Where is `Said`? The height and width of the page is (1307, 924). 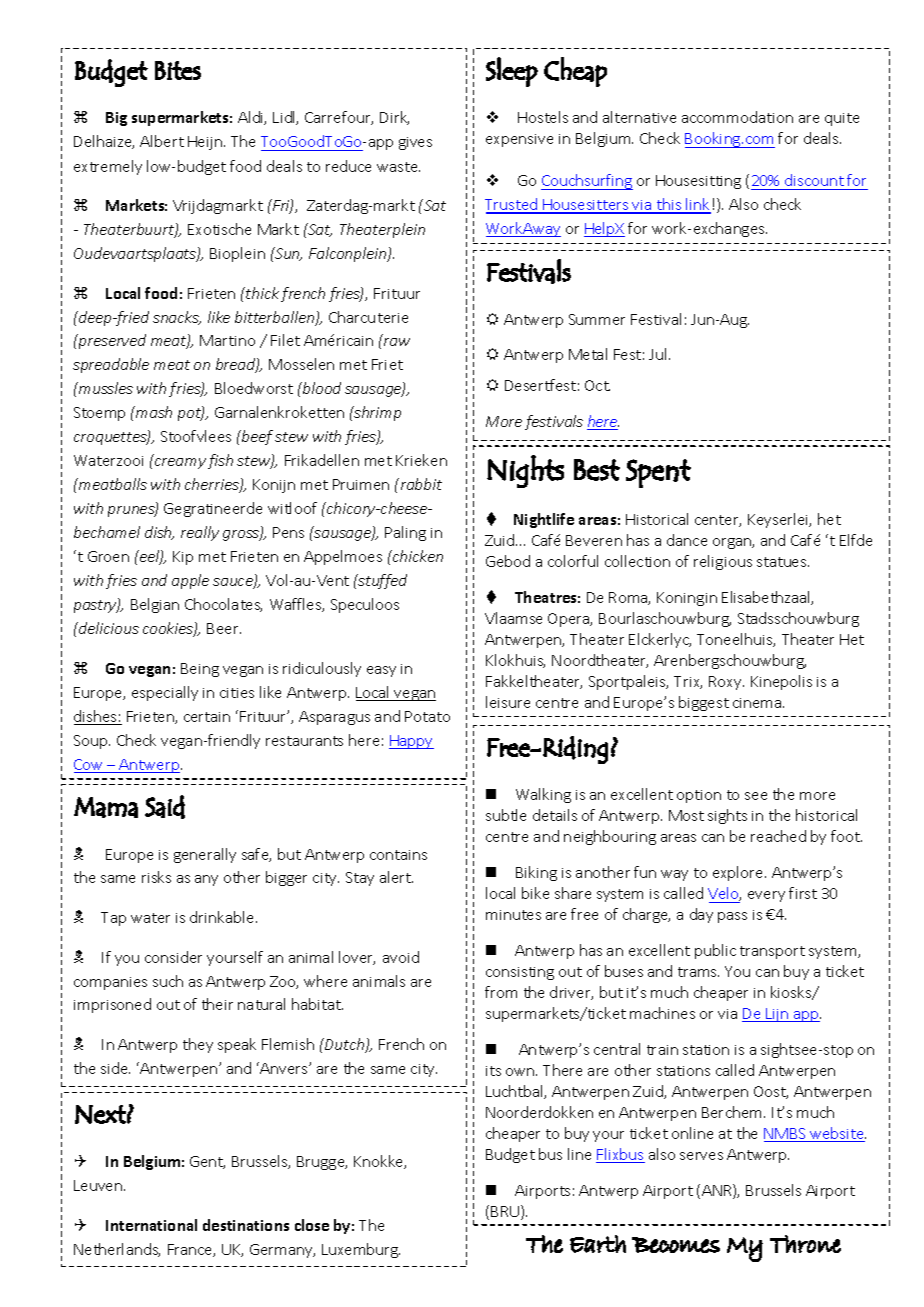
Said is located at coordinates (165, 807).
